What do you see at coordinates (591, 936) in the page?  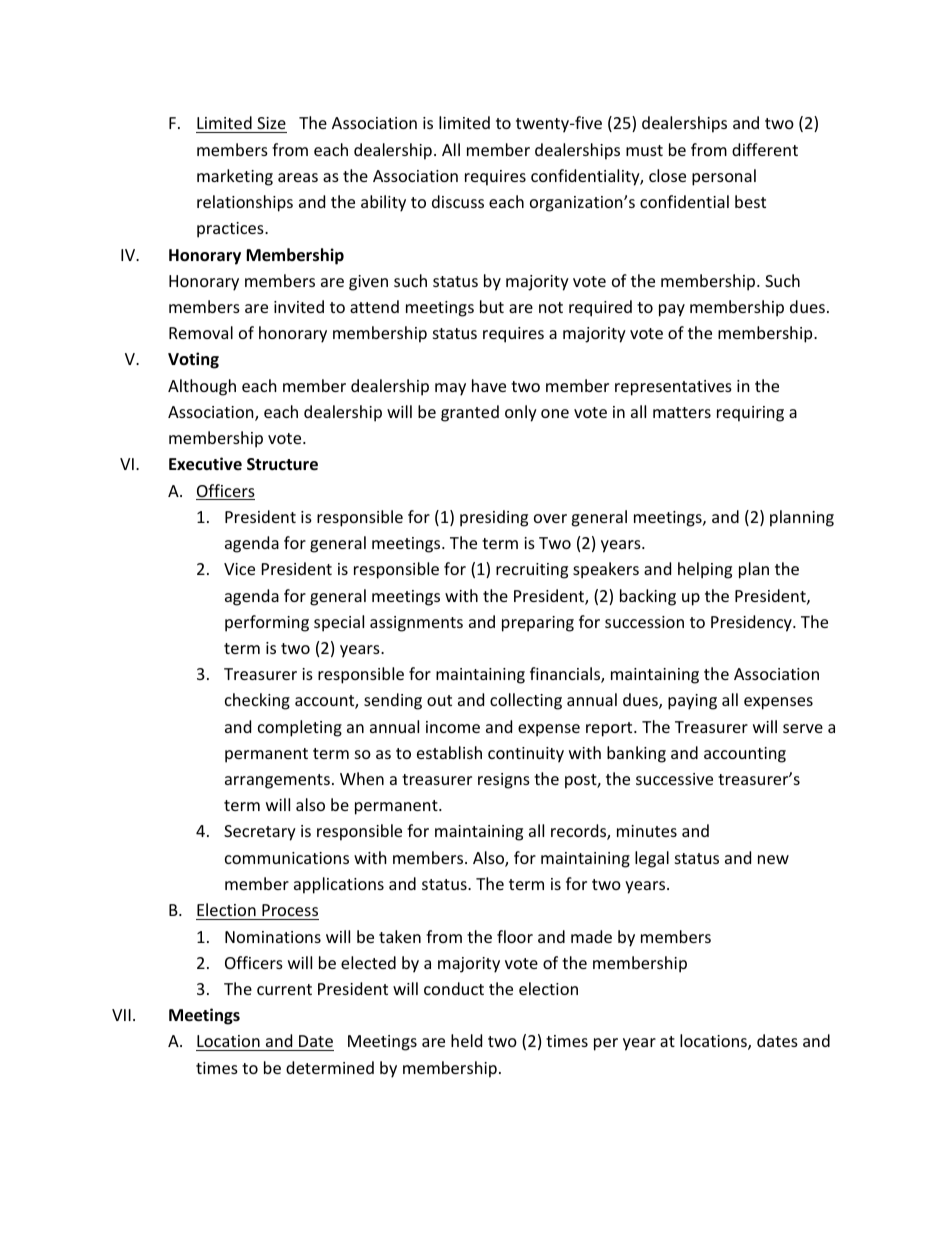 I see `made` at bounding box center [591, 936].
